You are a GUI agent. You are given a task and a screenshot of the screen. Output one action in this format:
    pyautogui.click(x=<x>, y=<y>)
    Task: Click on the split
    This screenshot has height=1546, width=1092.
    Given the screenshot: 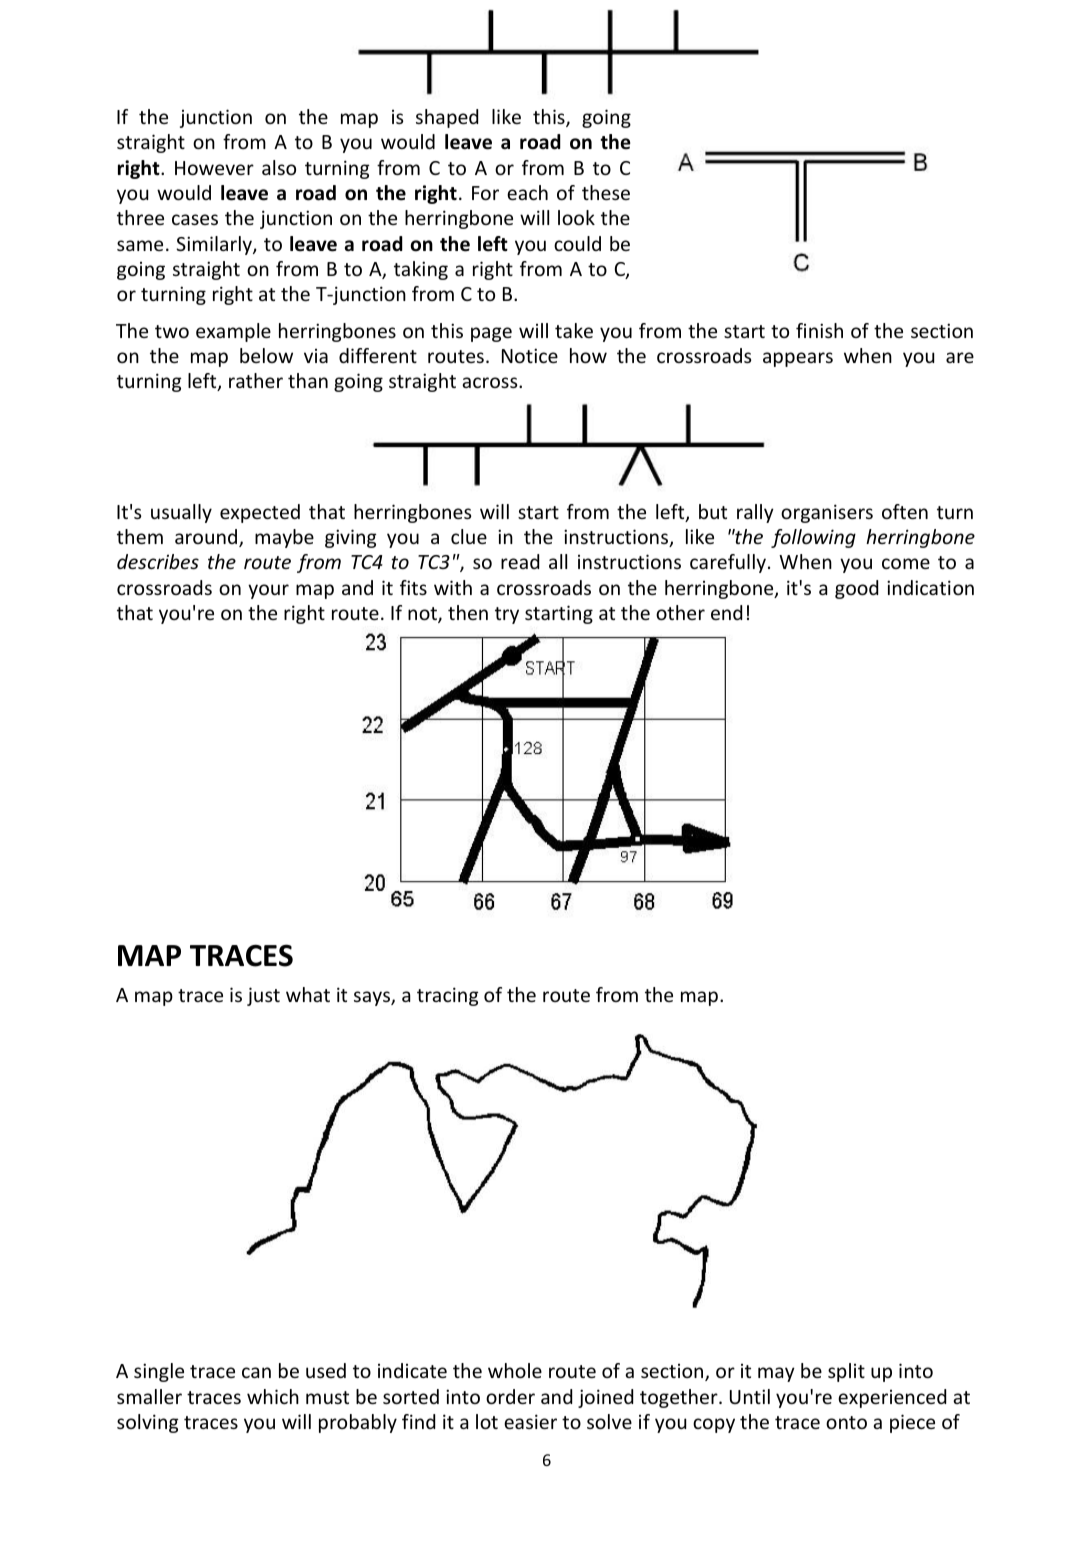 What is the action you would take?
    pyautogui.click(x=846, y=1372)
